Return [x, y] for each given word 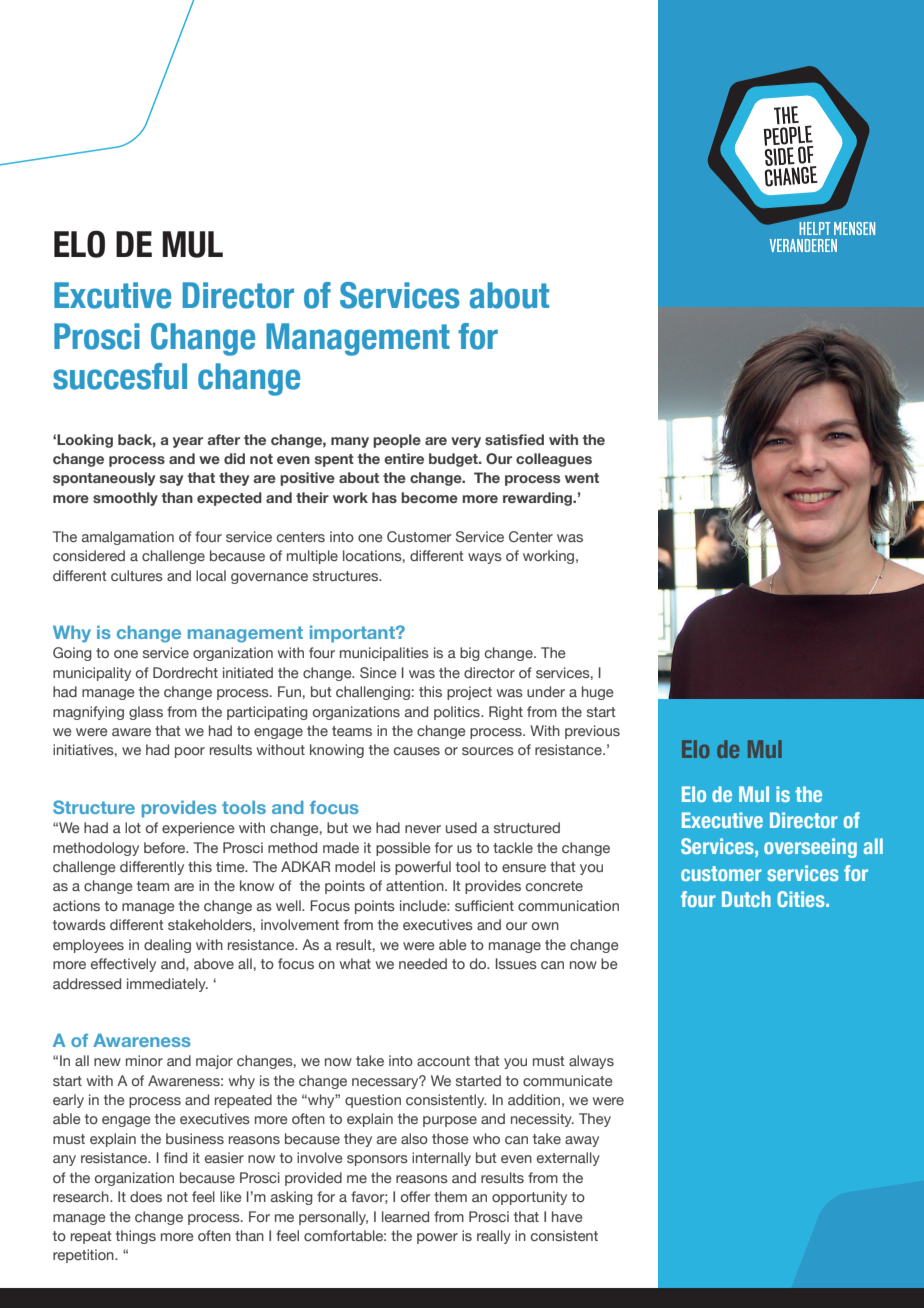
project [469, 693]
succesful [120, 376]
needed [423, 963]
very [466, 442]
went [582, 478]
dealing [167, 946]
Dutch [746, 899]
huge [598, 693]
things [136, 1237]
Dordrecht [185, 672]
